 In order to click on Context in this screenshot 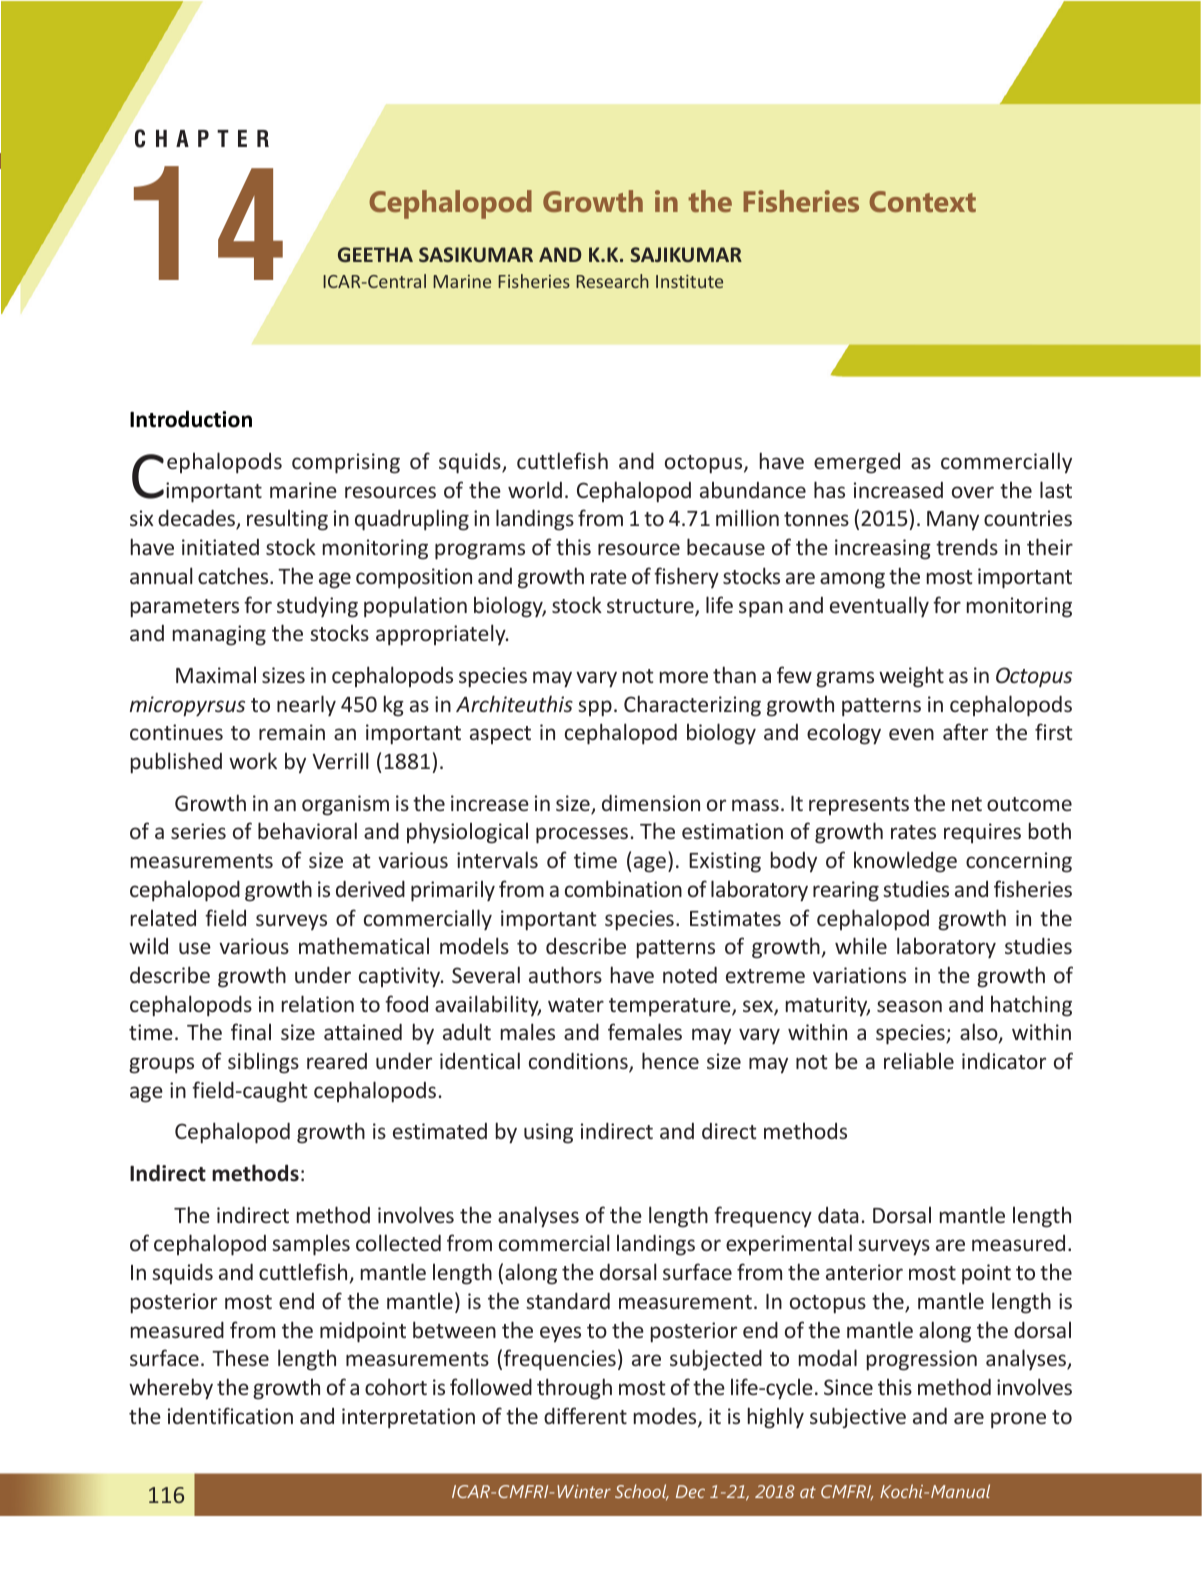, I will do `click(922, 201)`.
